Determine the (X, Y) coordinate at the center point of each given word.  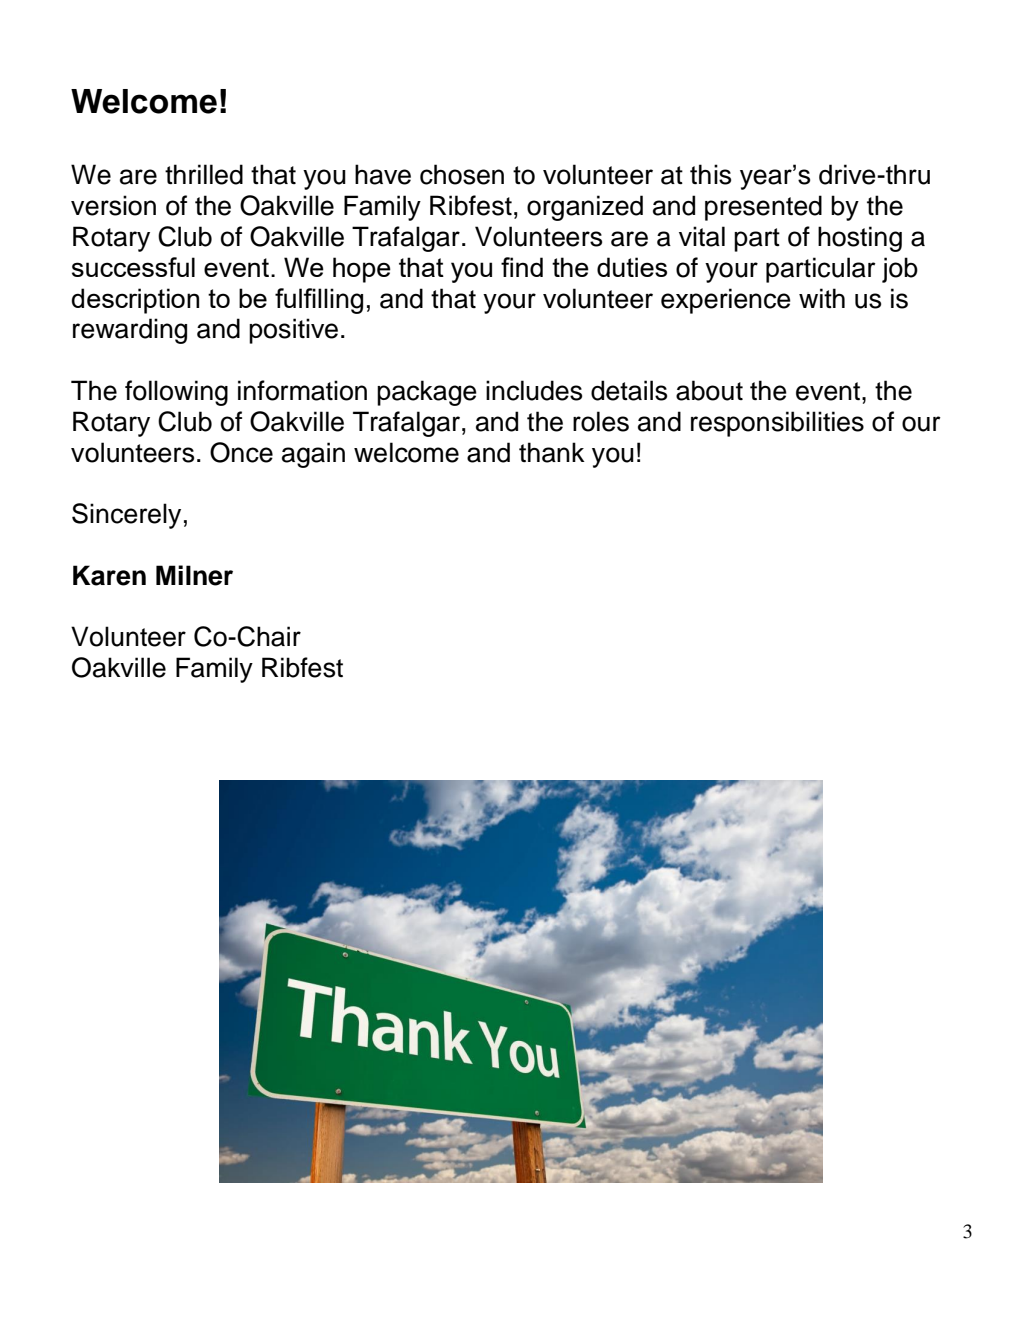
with (822, 298)
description (135, 301)
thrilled (204, 174)
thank (552, 452)
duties (632, 267)
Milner (194, 575)
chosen (462, 174)
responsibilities (777, 424)
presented (763, 208)
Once (241, 452)
